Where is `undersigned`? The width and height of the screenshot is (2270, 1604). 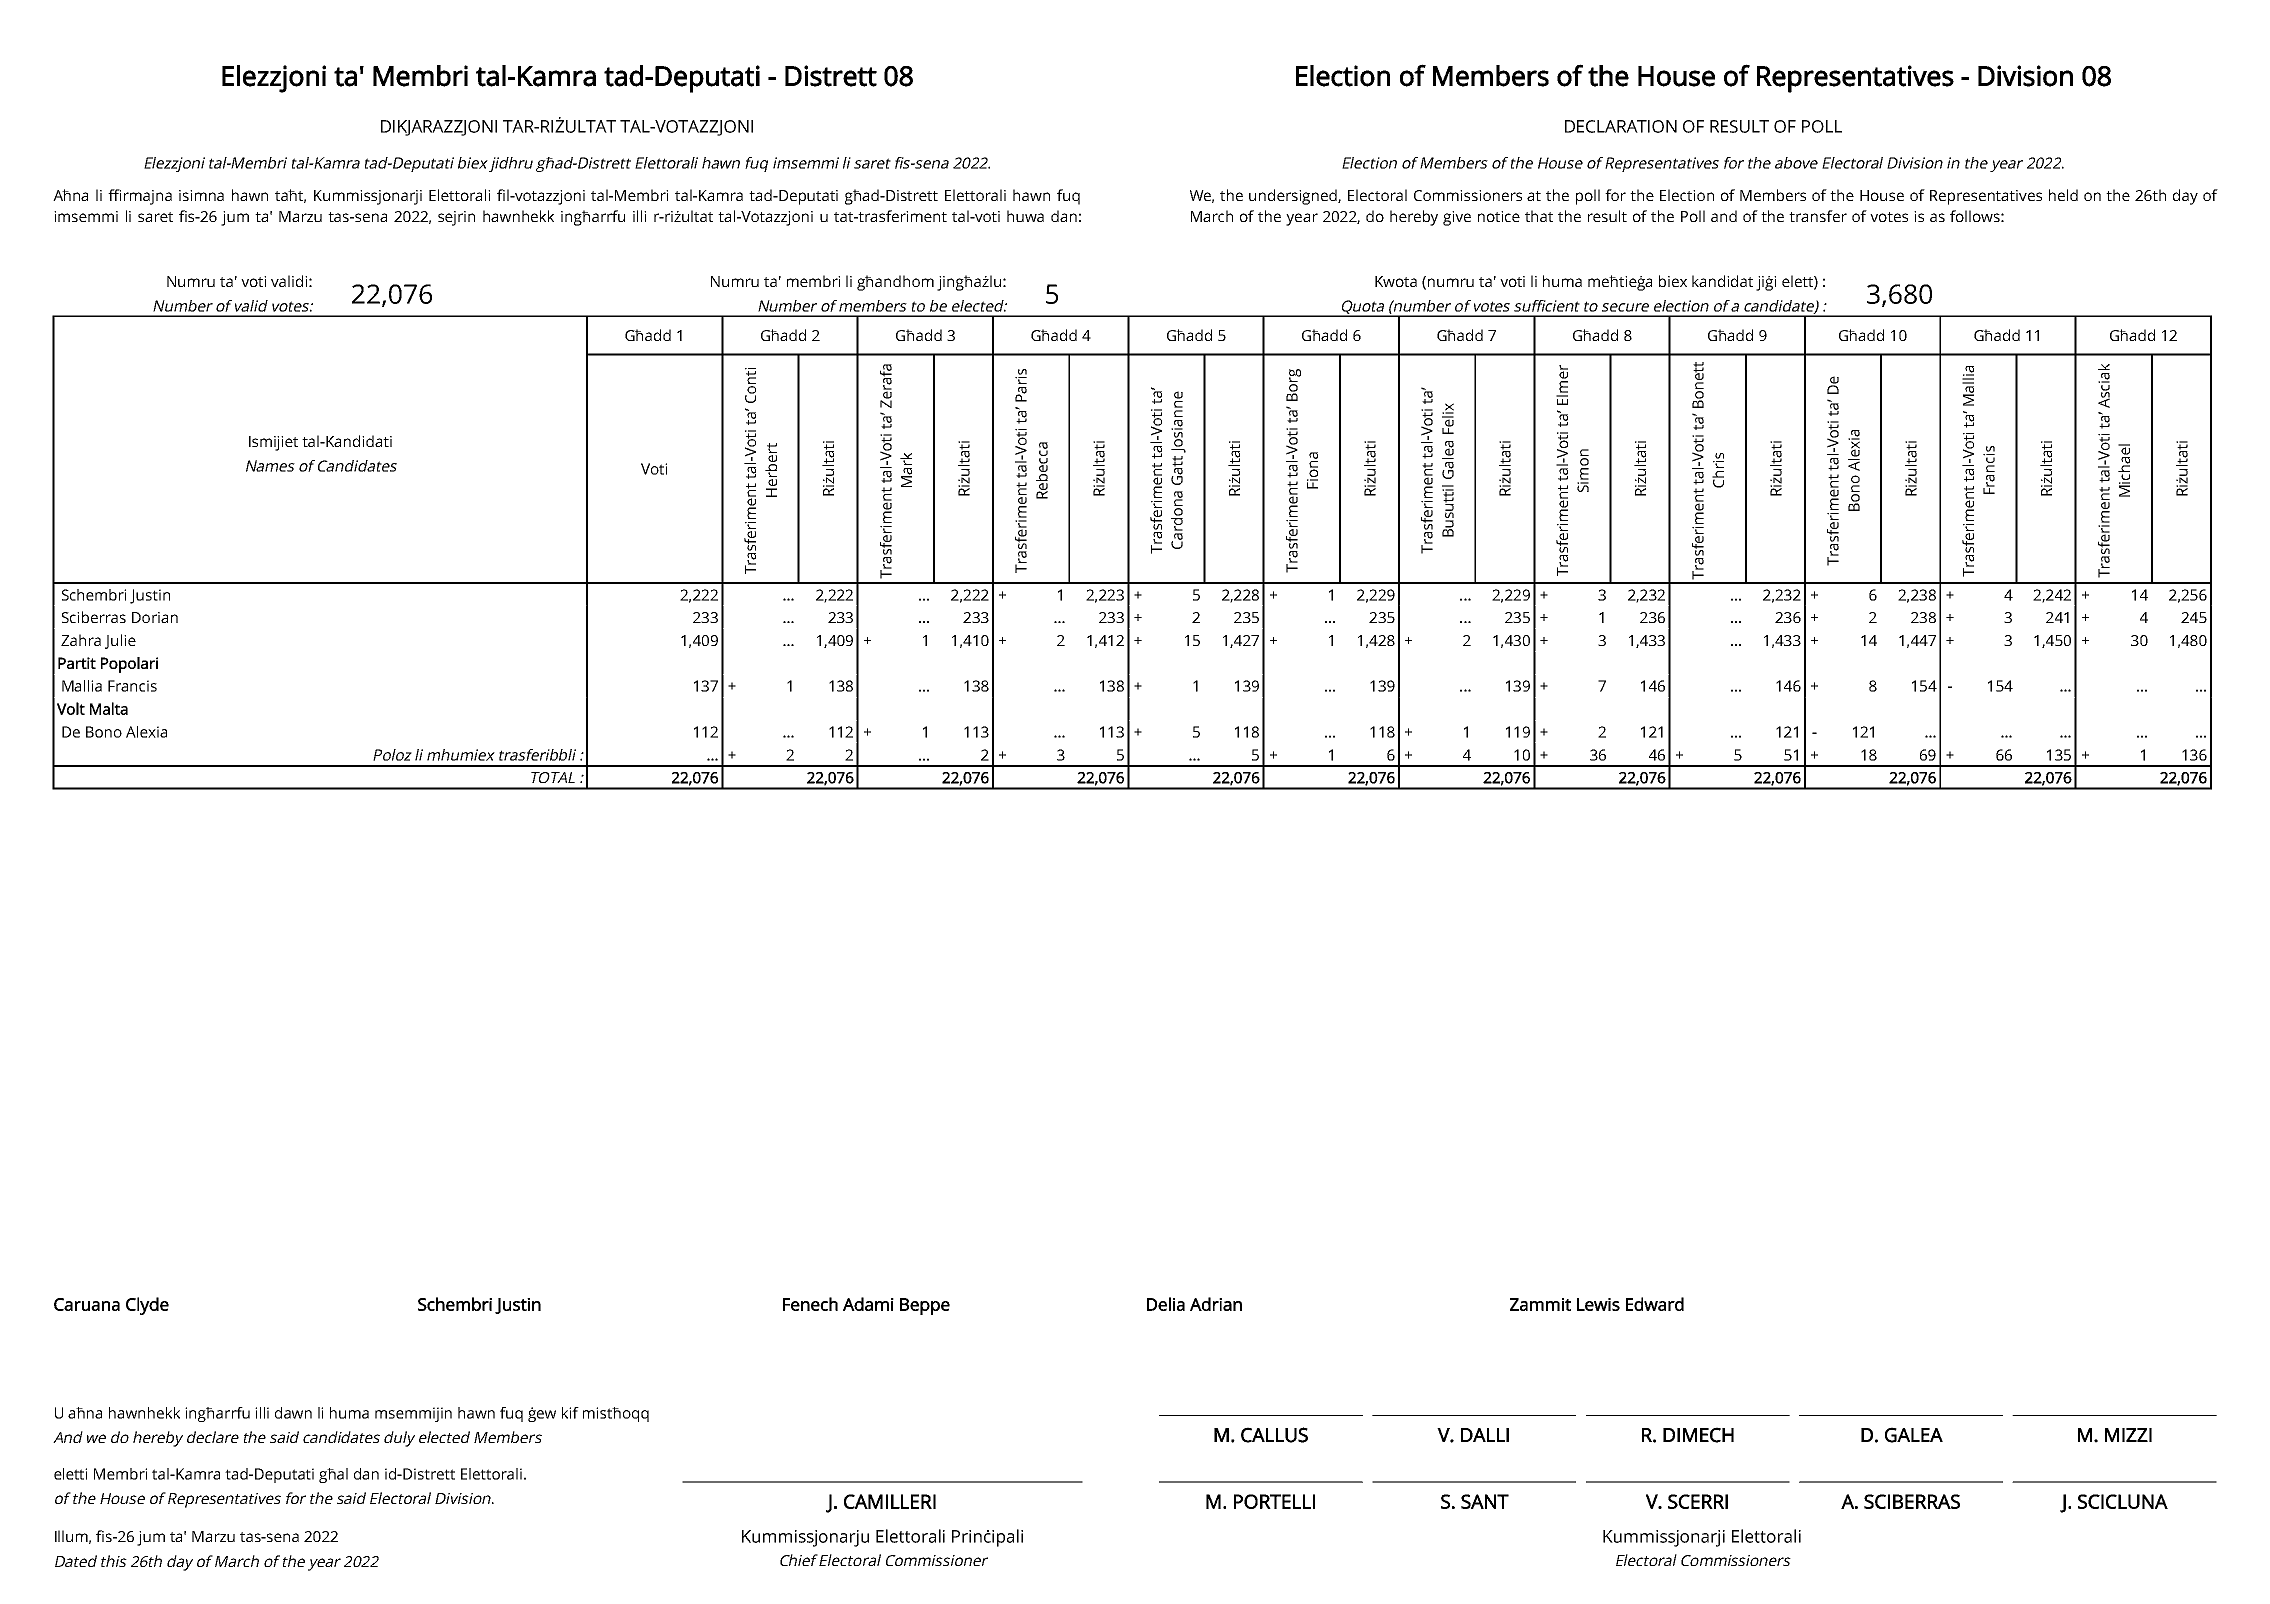 undersigned is located at coordinates (1294, 197).
